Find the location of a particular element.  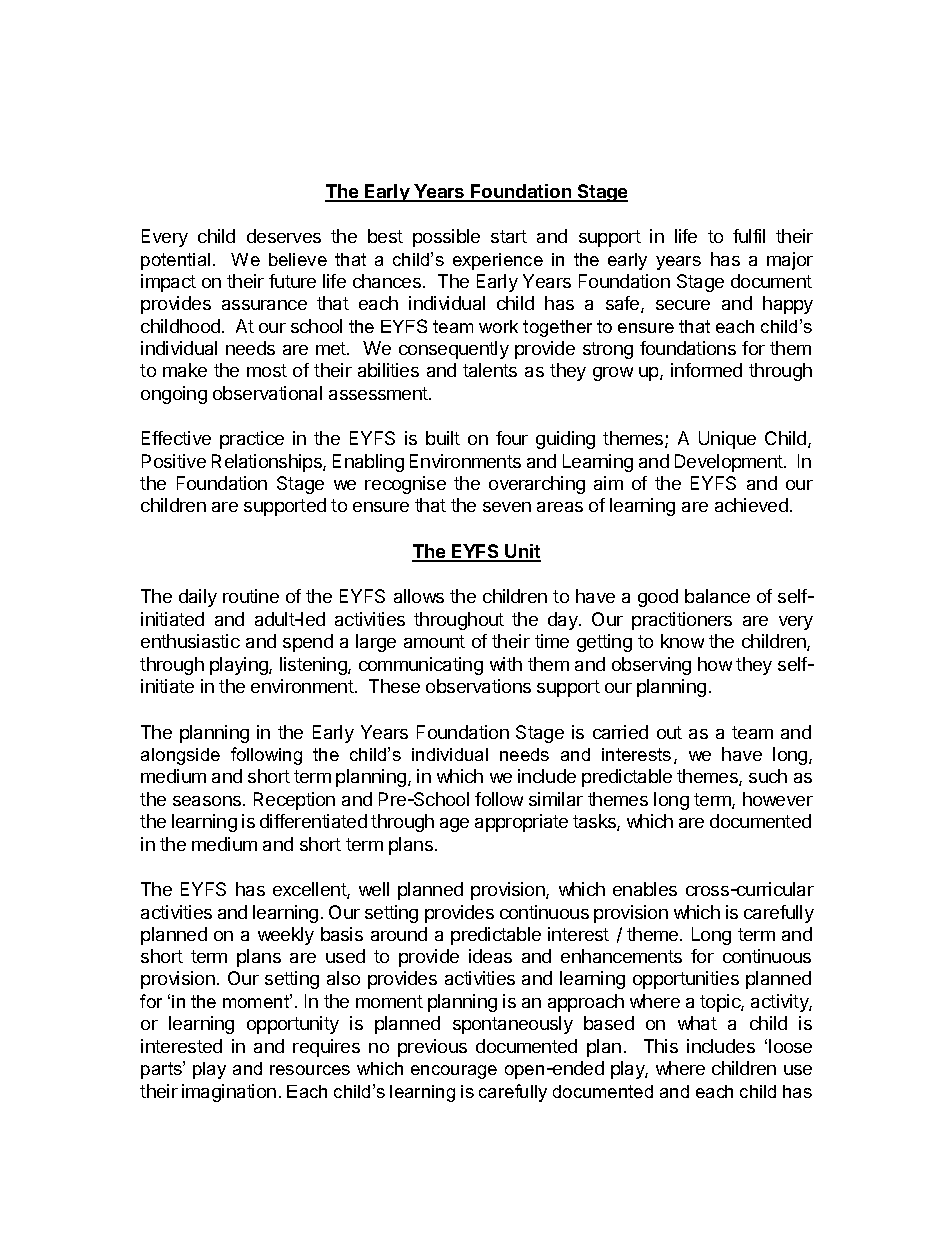

enthusiastic is located at coordinates (190, 641).
